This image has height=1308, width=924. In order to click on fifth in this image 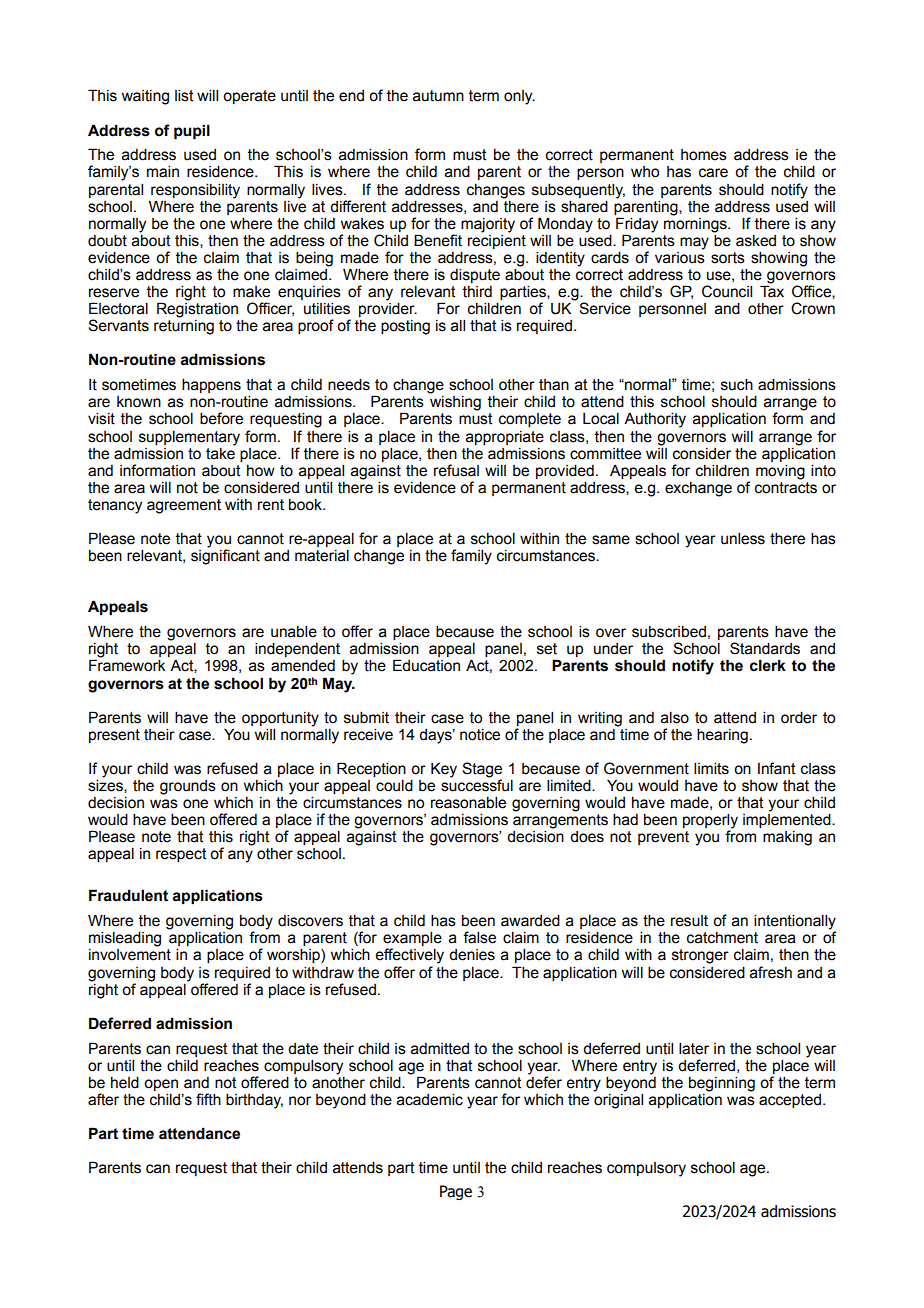, I will do `click(208, 1099)`.
